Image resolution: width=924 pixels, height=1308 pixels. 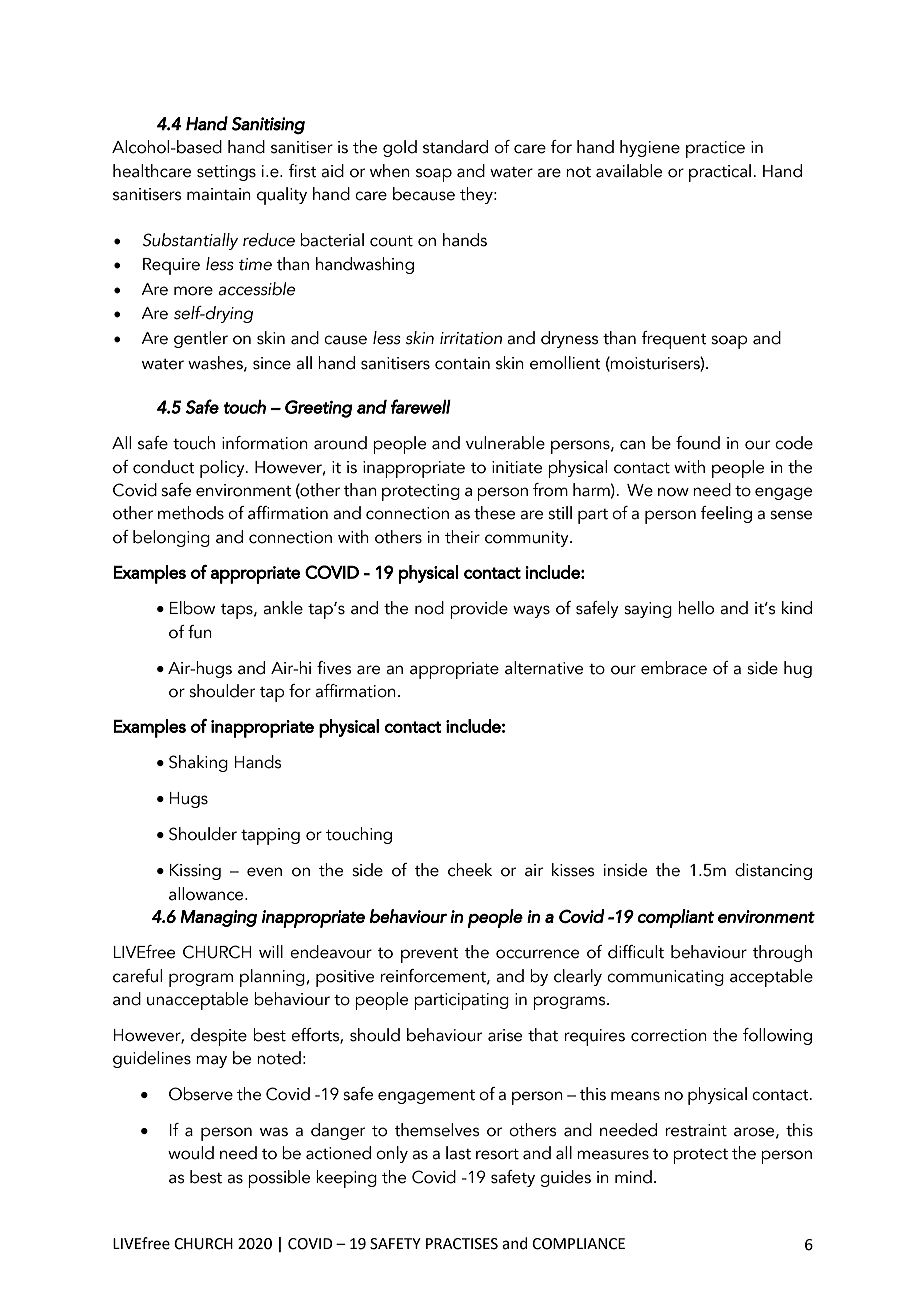 What do you see at coordinates (544, 668) in the screenshot?
I see `alternative` at bounding box center [544, 668].
